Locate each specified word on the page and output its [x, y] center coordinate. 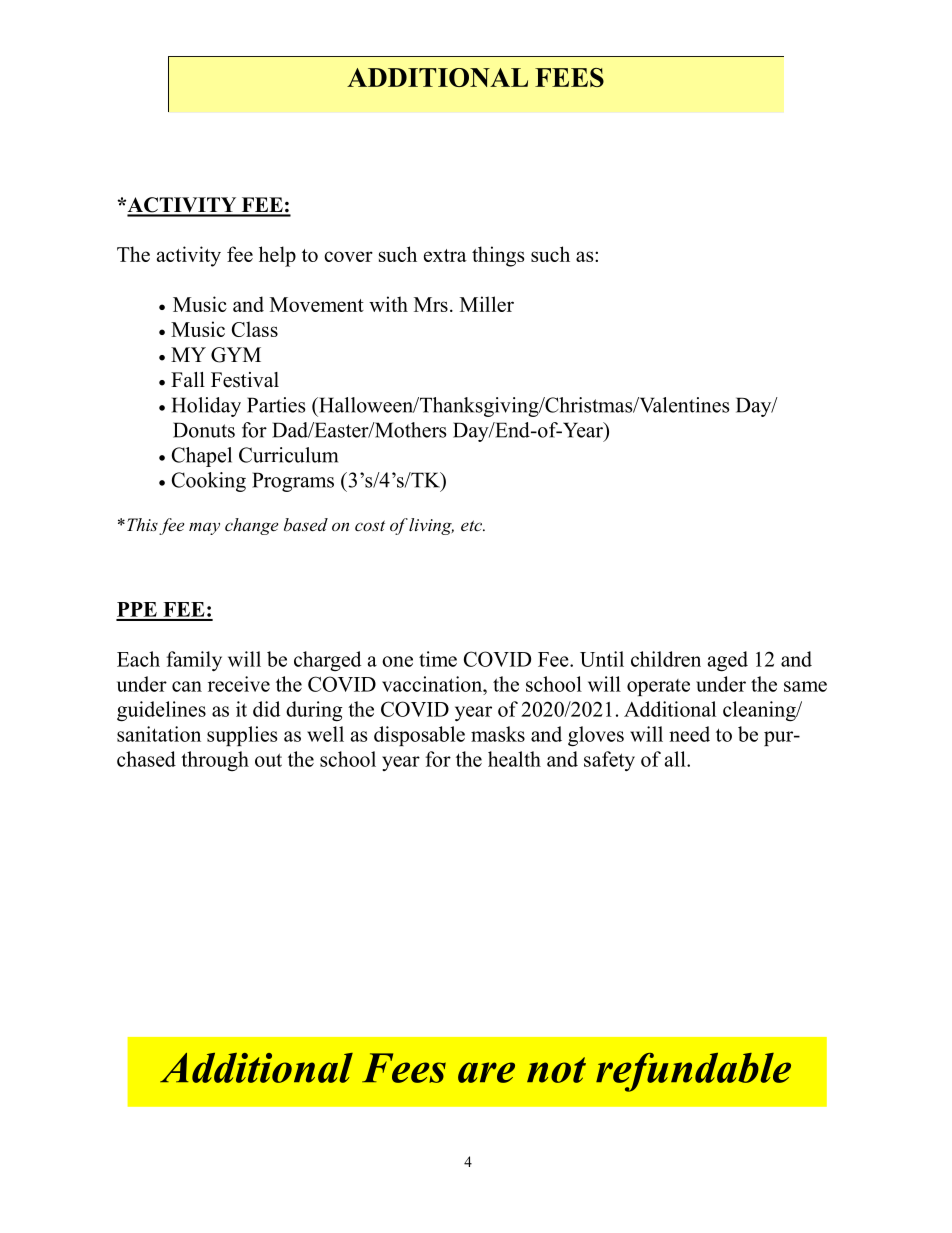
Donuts [204, 430]
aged [728, 661]
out [268, 760]
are [486, 1072]
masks [498, 734]
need [689, 734]
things [498, 256]
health [514, 759]
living [431, 526]
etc [472, 525]
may [204, 528]
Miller [487, 304]
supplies [242, 736]
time [438, 659]
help [277, 256]
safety [609, 761]
